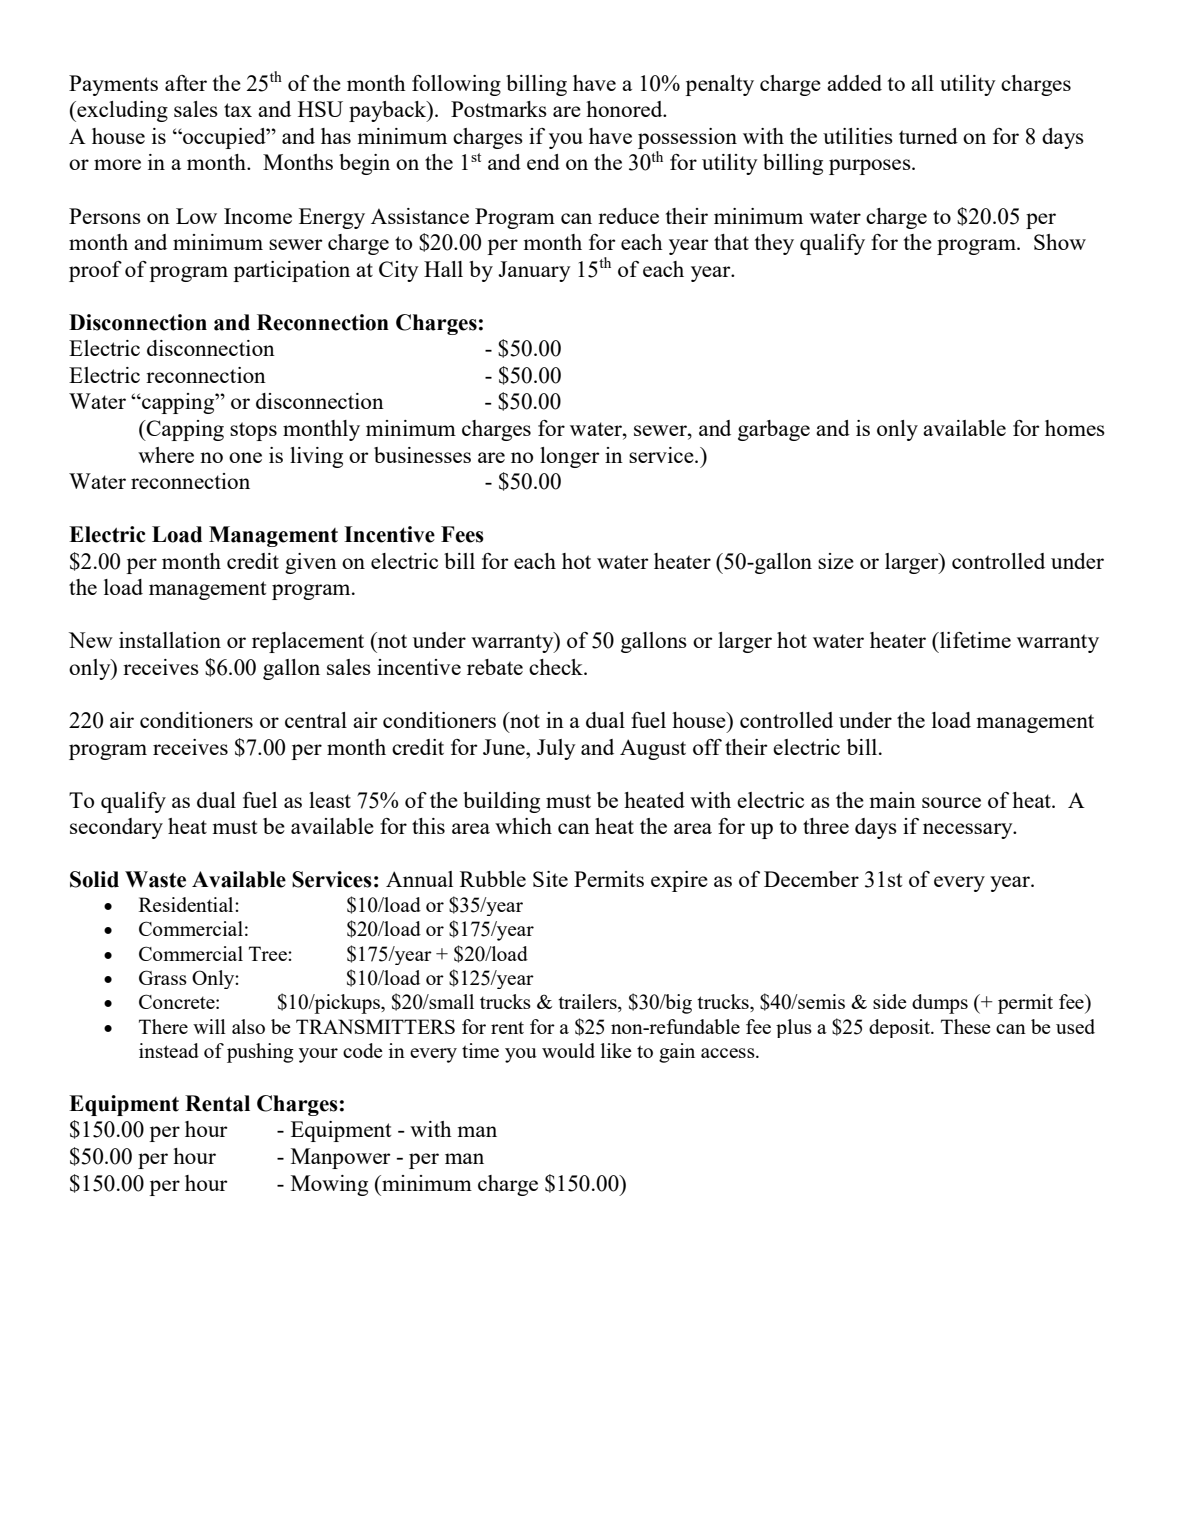  I want to click on would, so click(568, 1050).
